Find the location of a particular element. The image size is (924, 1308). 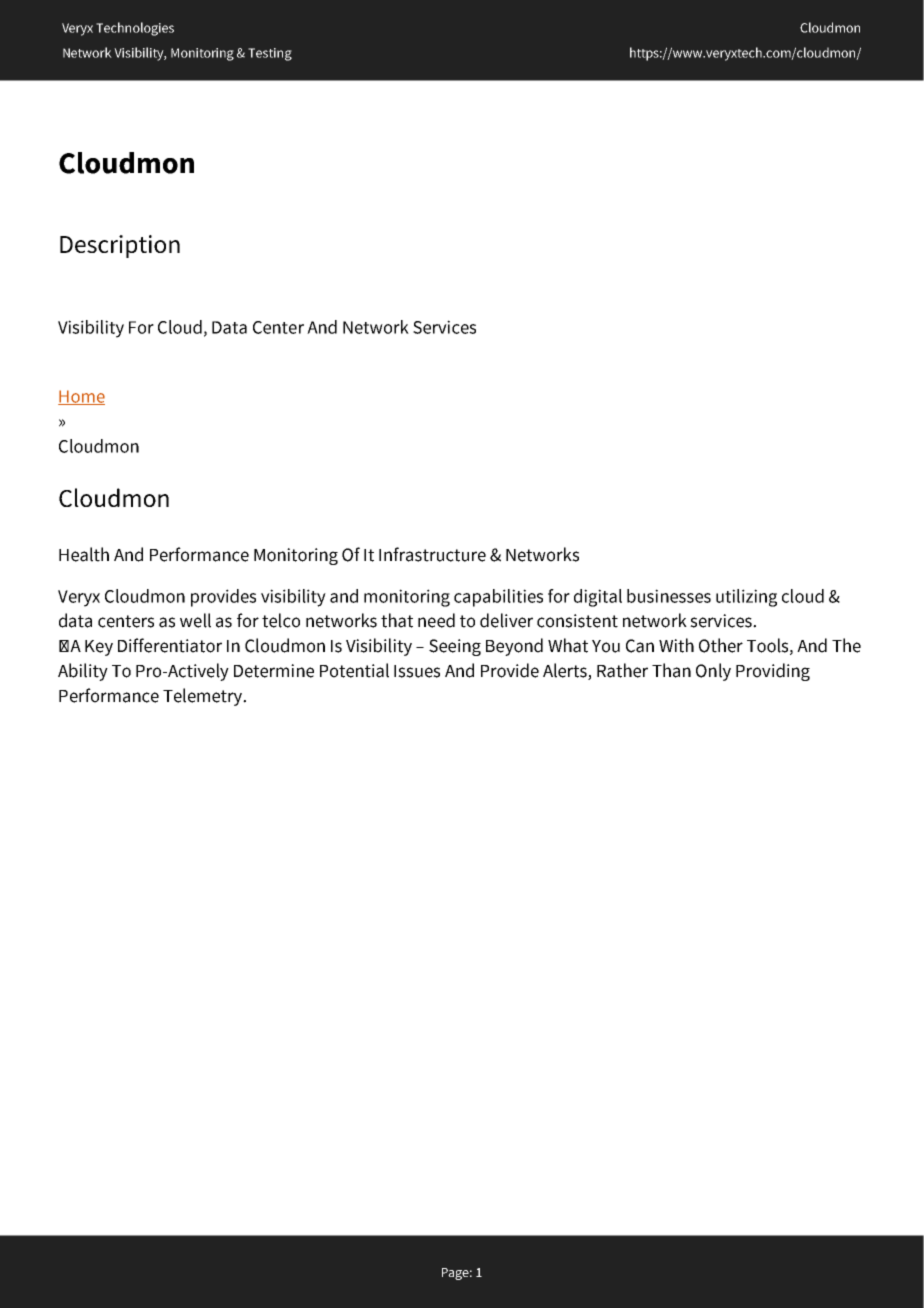

Technologies is located at coordinates (135, 29).
